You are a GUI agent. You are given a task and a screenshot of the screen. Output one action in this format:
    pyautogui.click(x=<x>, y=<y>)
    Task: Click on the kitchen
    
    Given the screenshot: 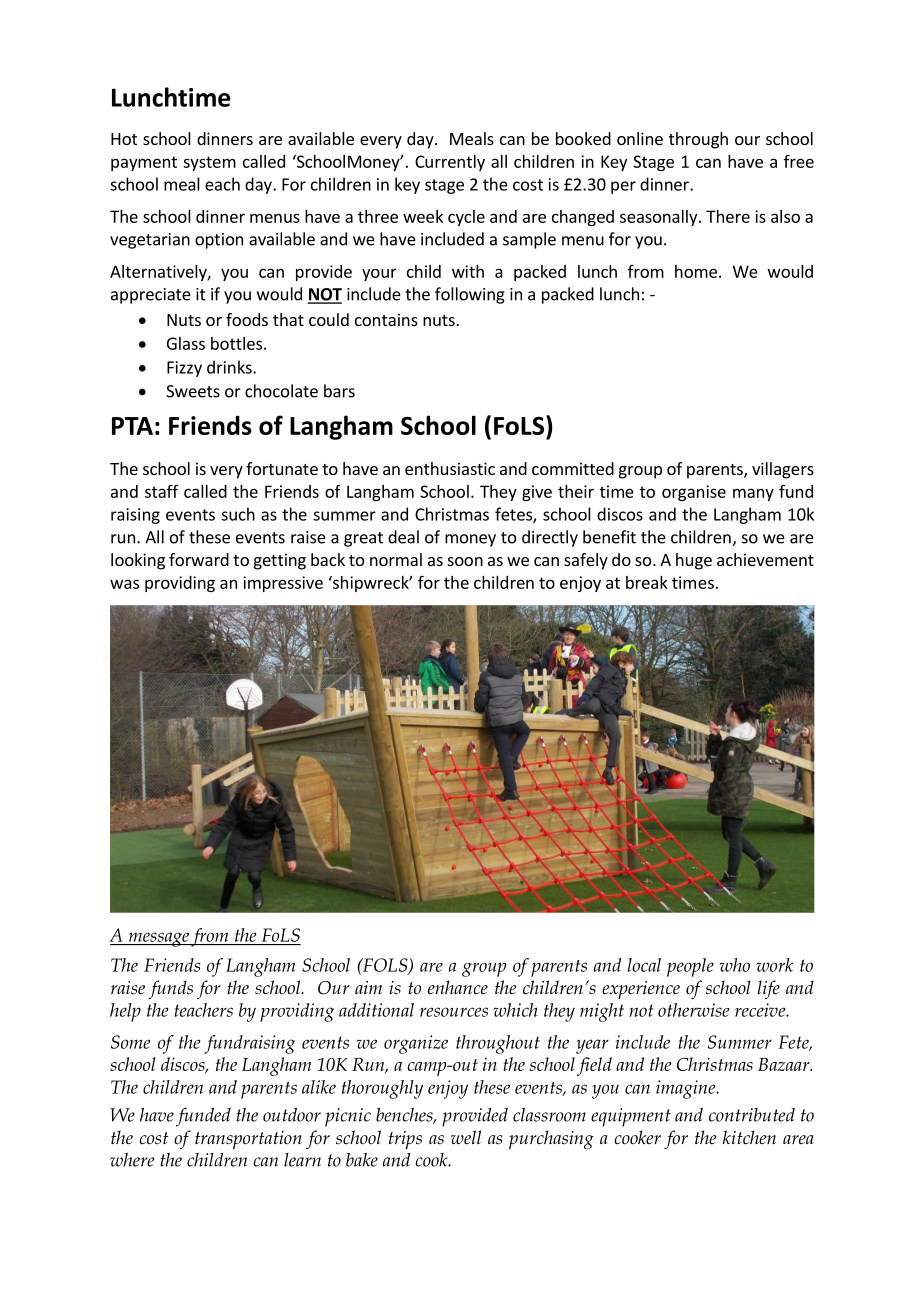 What is the action you would take?
    pyautogui.click(x=749, y=1137)
